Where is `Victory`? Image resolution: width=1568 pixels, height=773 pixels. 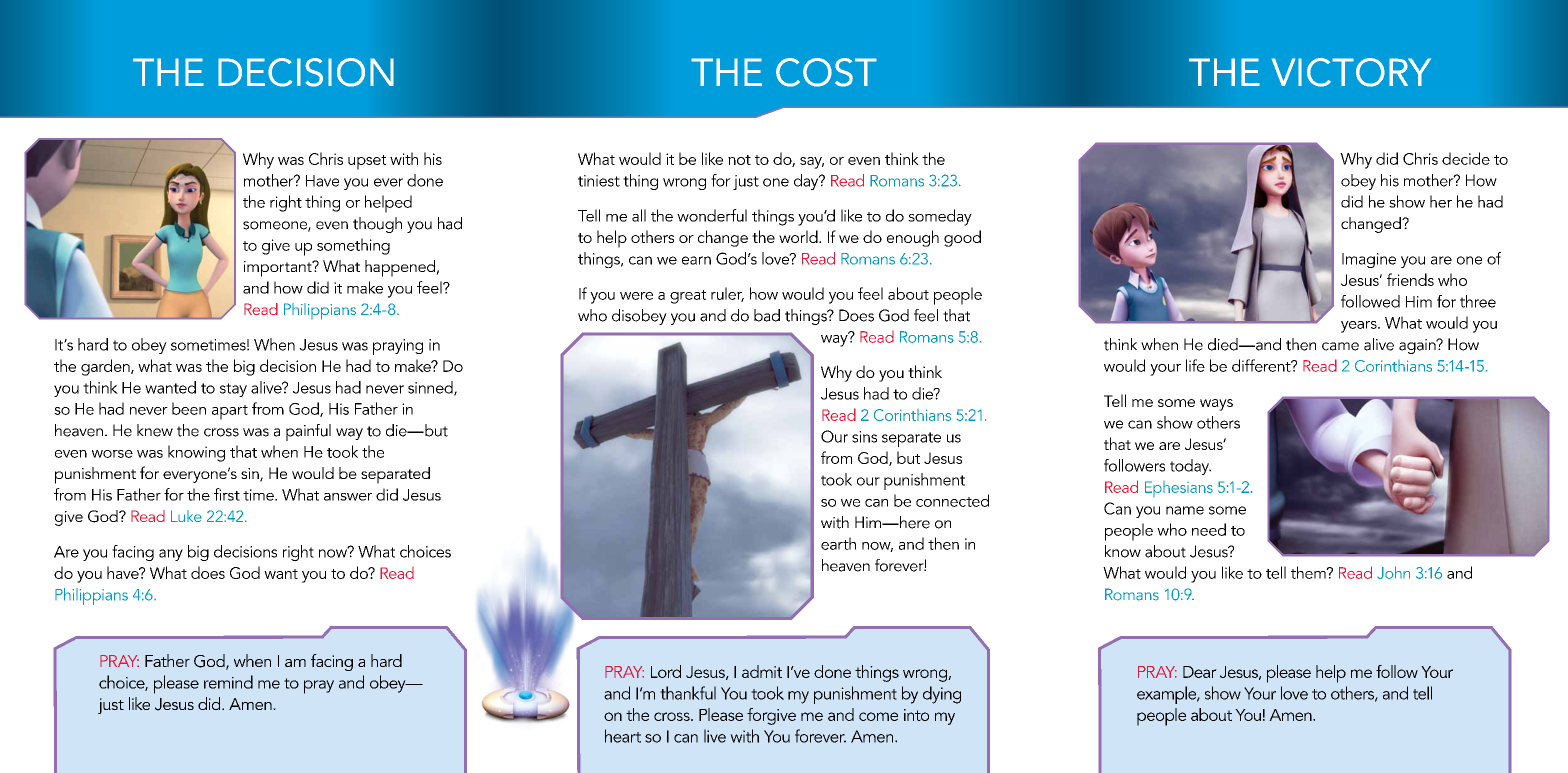
Victory is located at coordinates (1351, 72).
